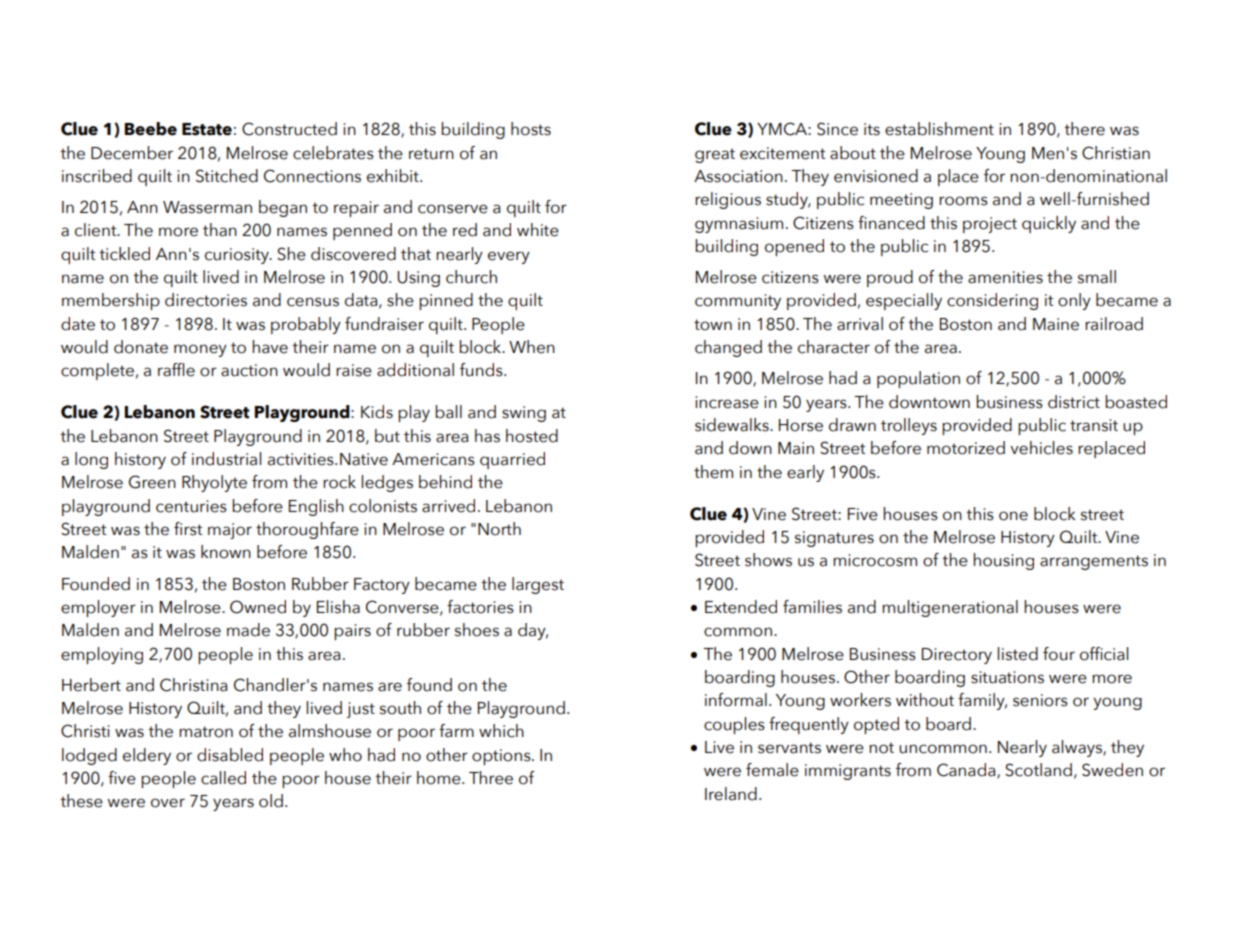  What do you see at coordinates (248, 630) in the screenshot?
I see `made` at bounding box center [248, 630].
